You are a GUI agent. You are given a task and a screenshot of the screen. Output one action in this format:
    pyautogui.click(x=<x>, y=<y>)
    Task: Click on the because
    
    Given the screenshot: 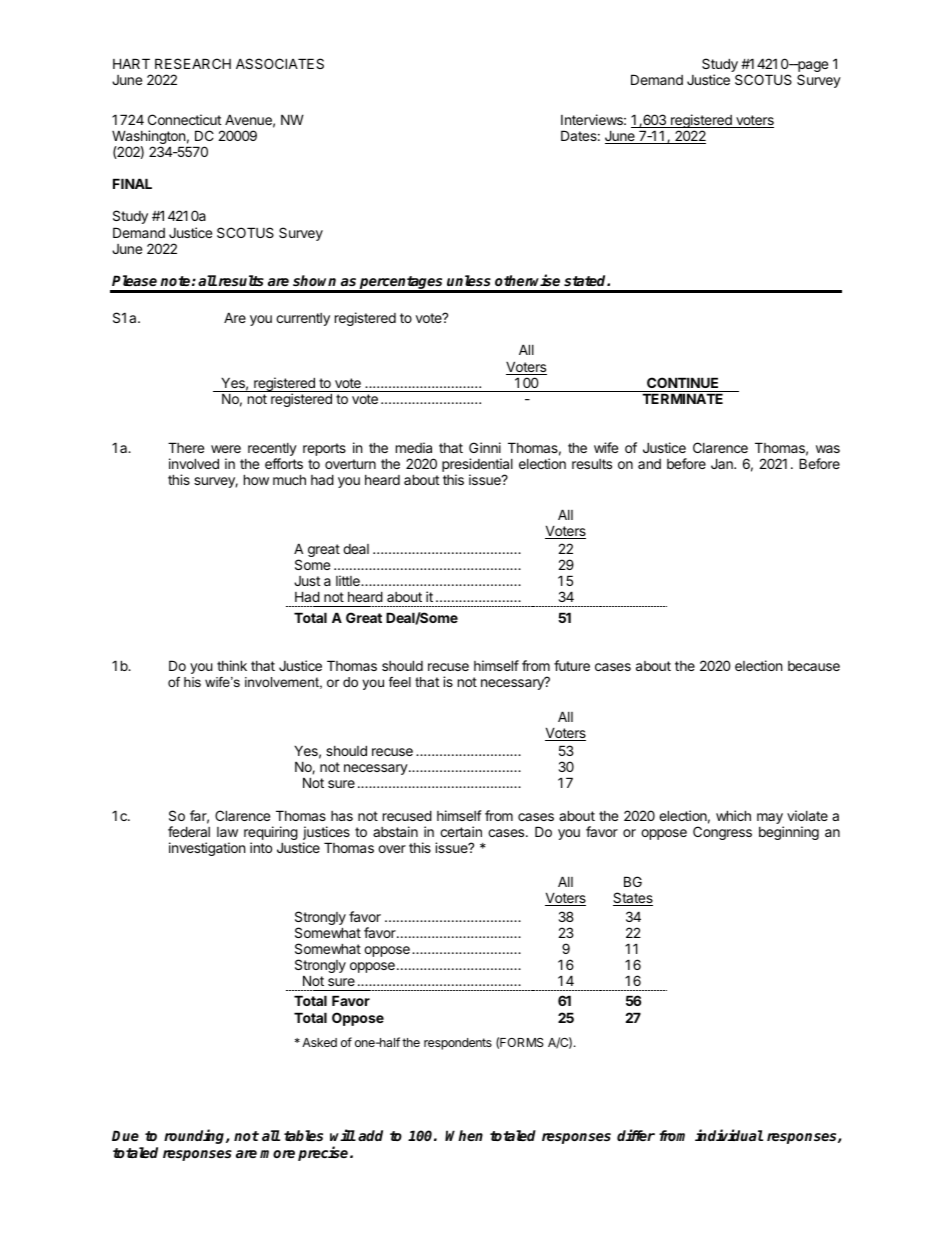 What is the action you would take?
    pyautogui.click(x=814, y=666)
